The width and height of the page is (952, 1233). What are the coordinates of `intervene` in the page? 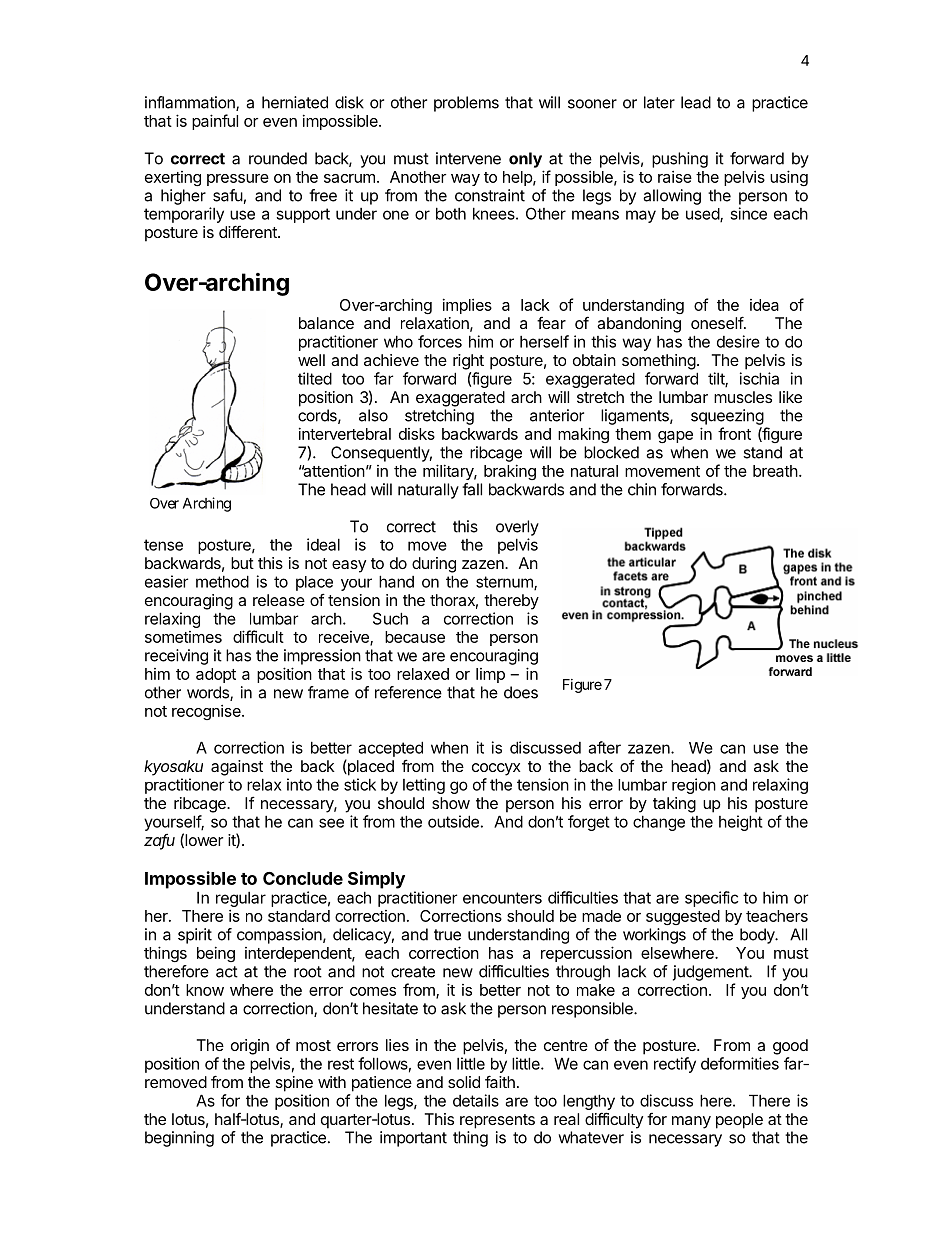 It's located at (468, 158).
